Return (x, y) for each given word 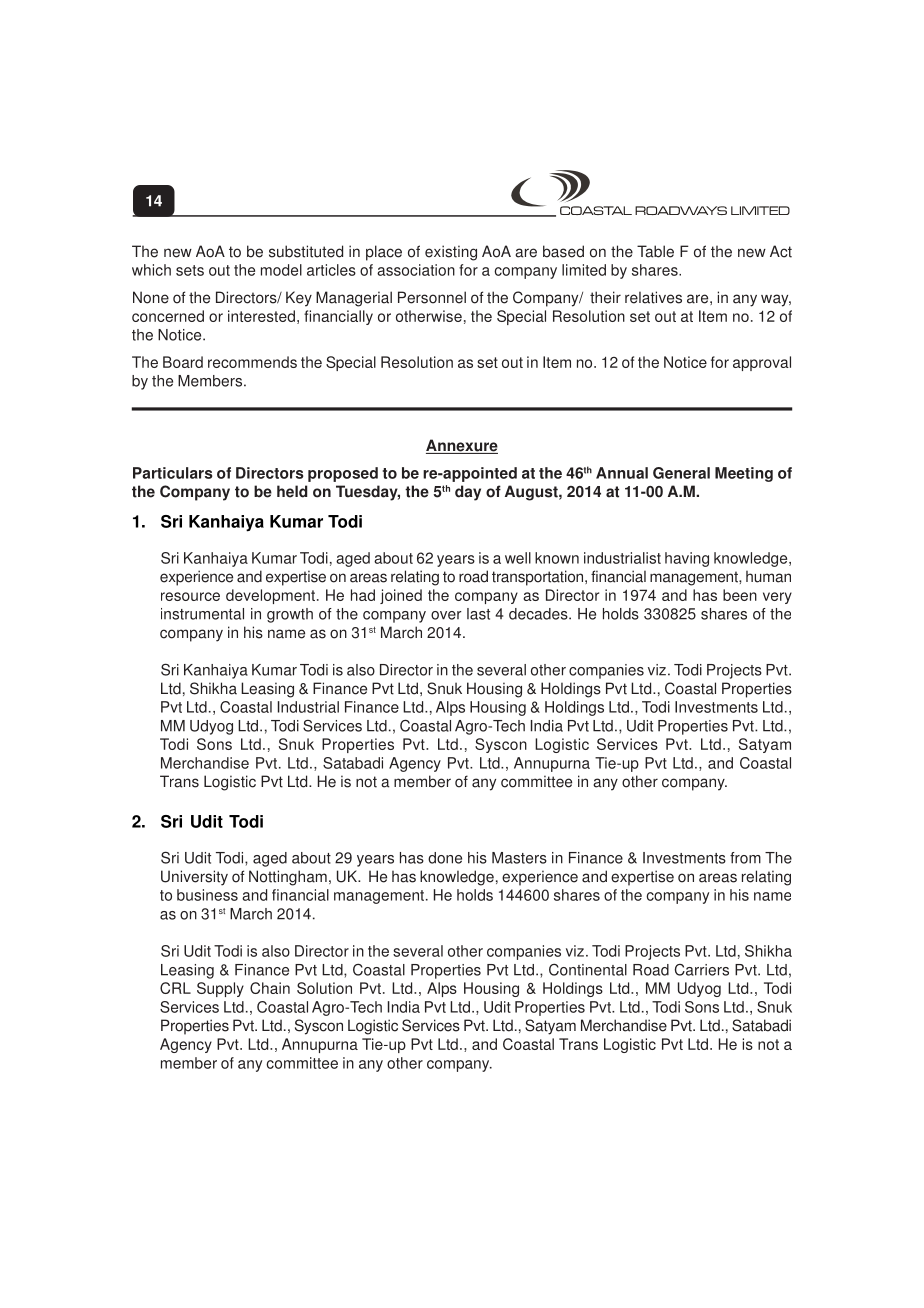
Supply (220, 989)
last (478, 614)
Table (655, 251)
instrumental (202, 614)
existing (451, 253)
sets (190, 270)
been (740, 595)
